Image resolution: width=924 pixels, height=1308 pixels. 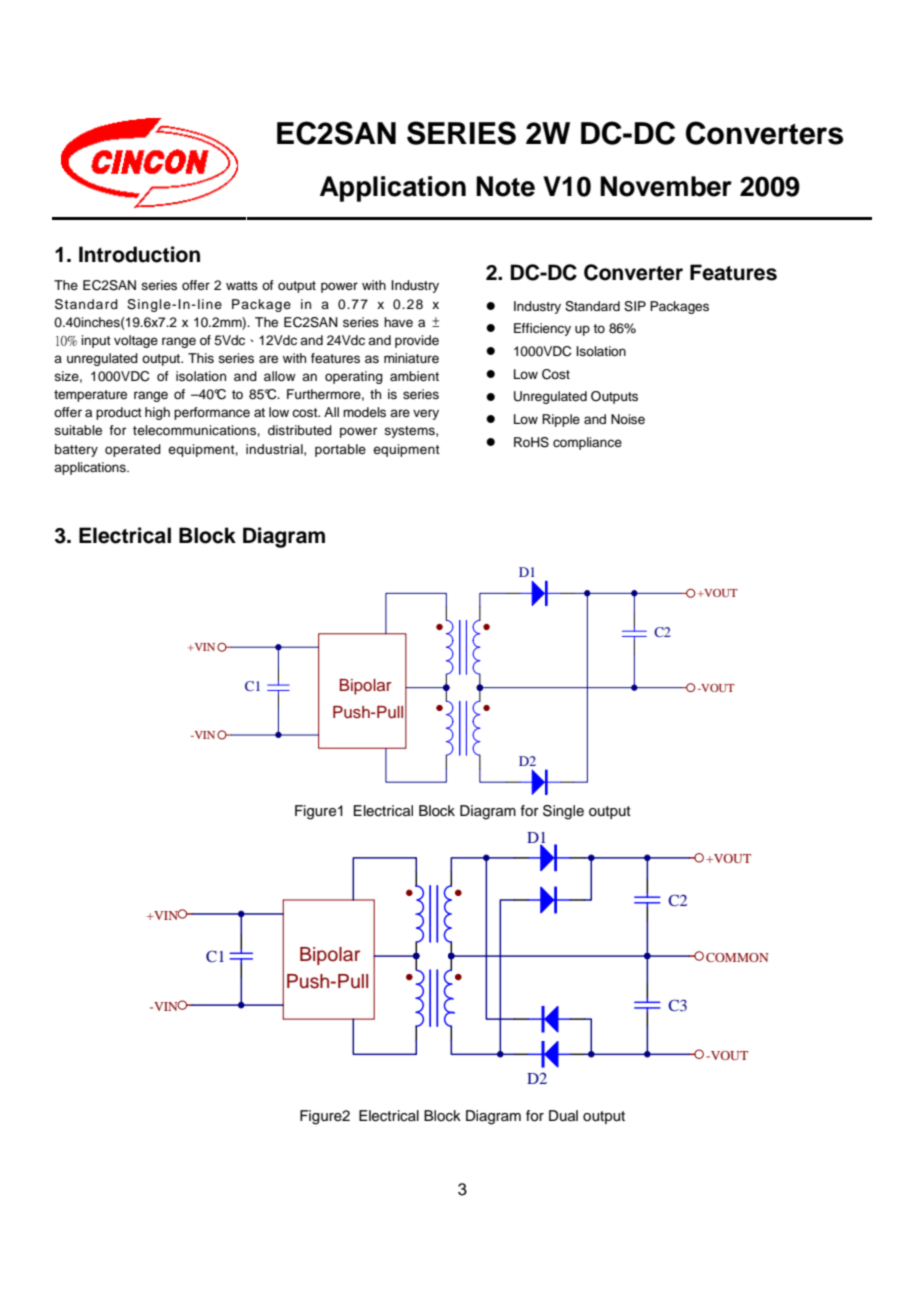 I want to click on Dual, so click(x=563, y=1115).
